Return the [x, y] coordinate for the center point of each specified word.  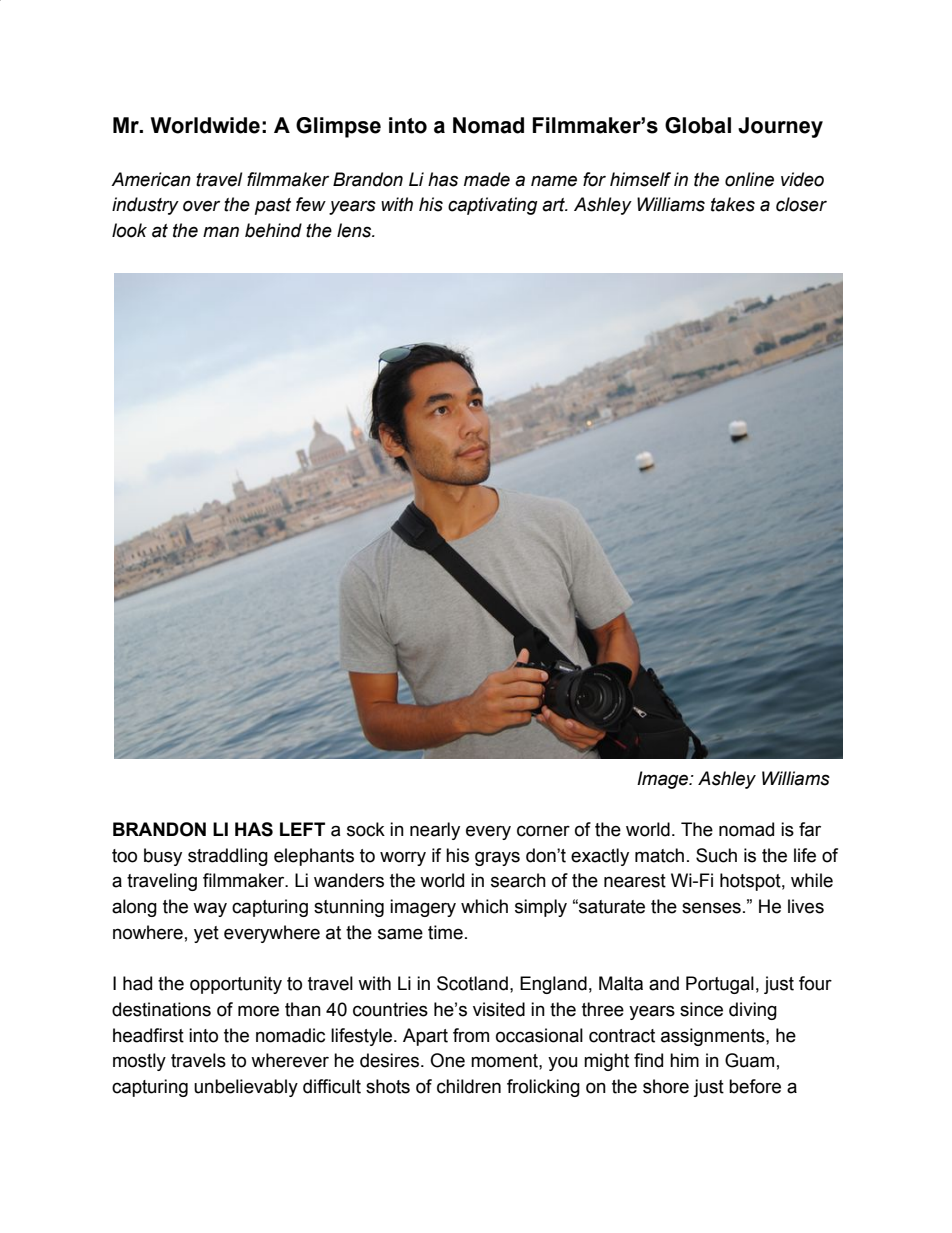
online [749, 179]
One [447, 1060]
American [151, 179]
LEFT [302, 829]
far [810, 829]
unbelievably [246, 1088]
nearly [435, 831]
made [487, 179]
